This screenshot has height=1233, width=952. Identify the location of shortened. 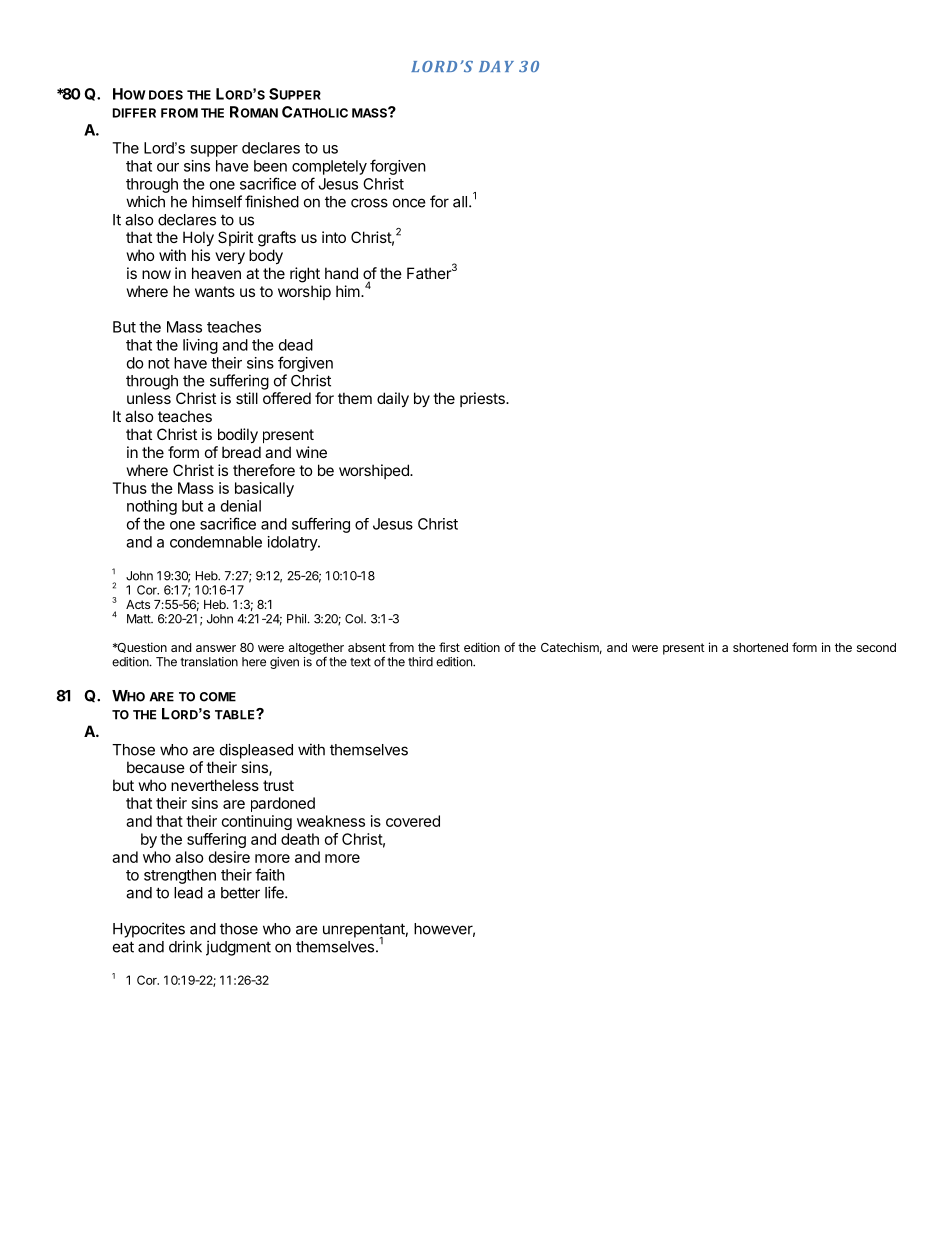
(760, 647).
